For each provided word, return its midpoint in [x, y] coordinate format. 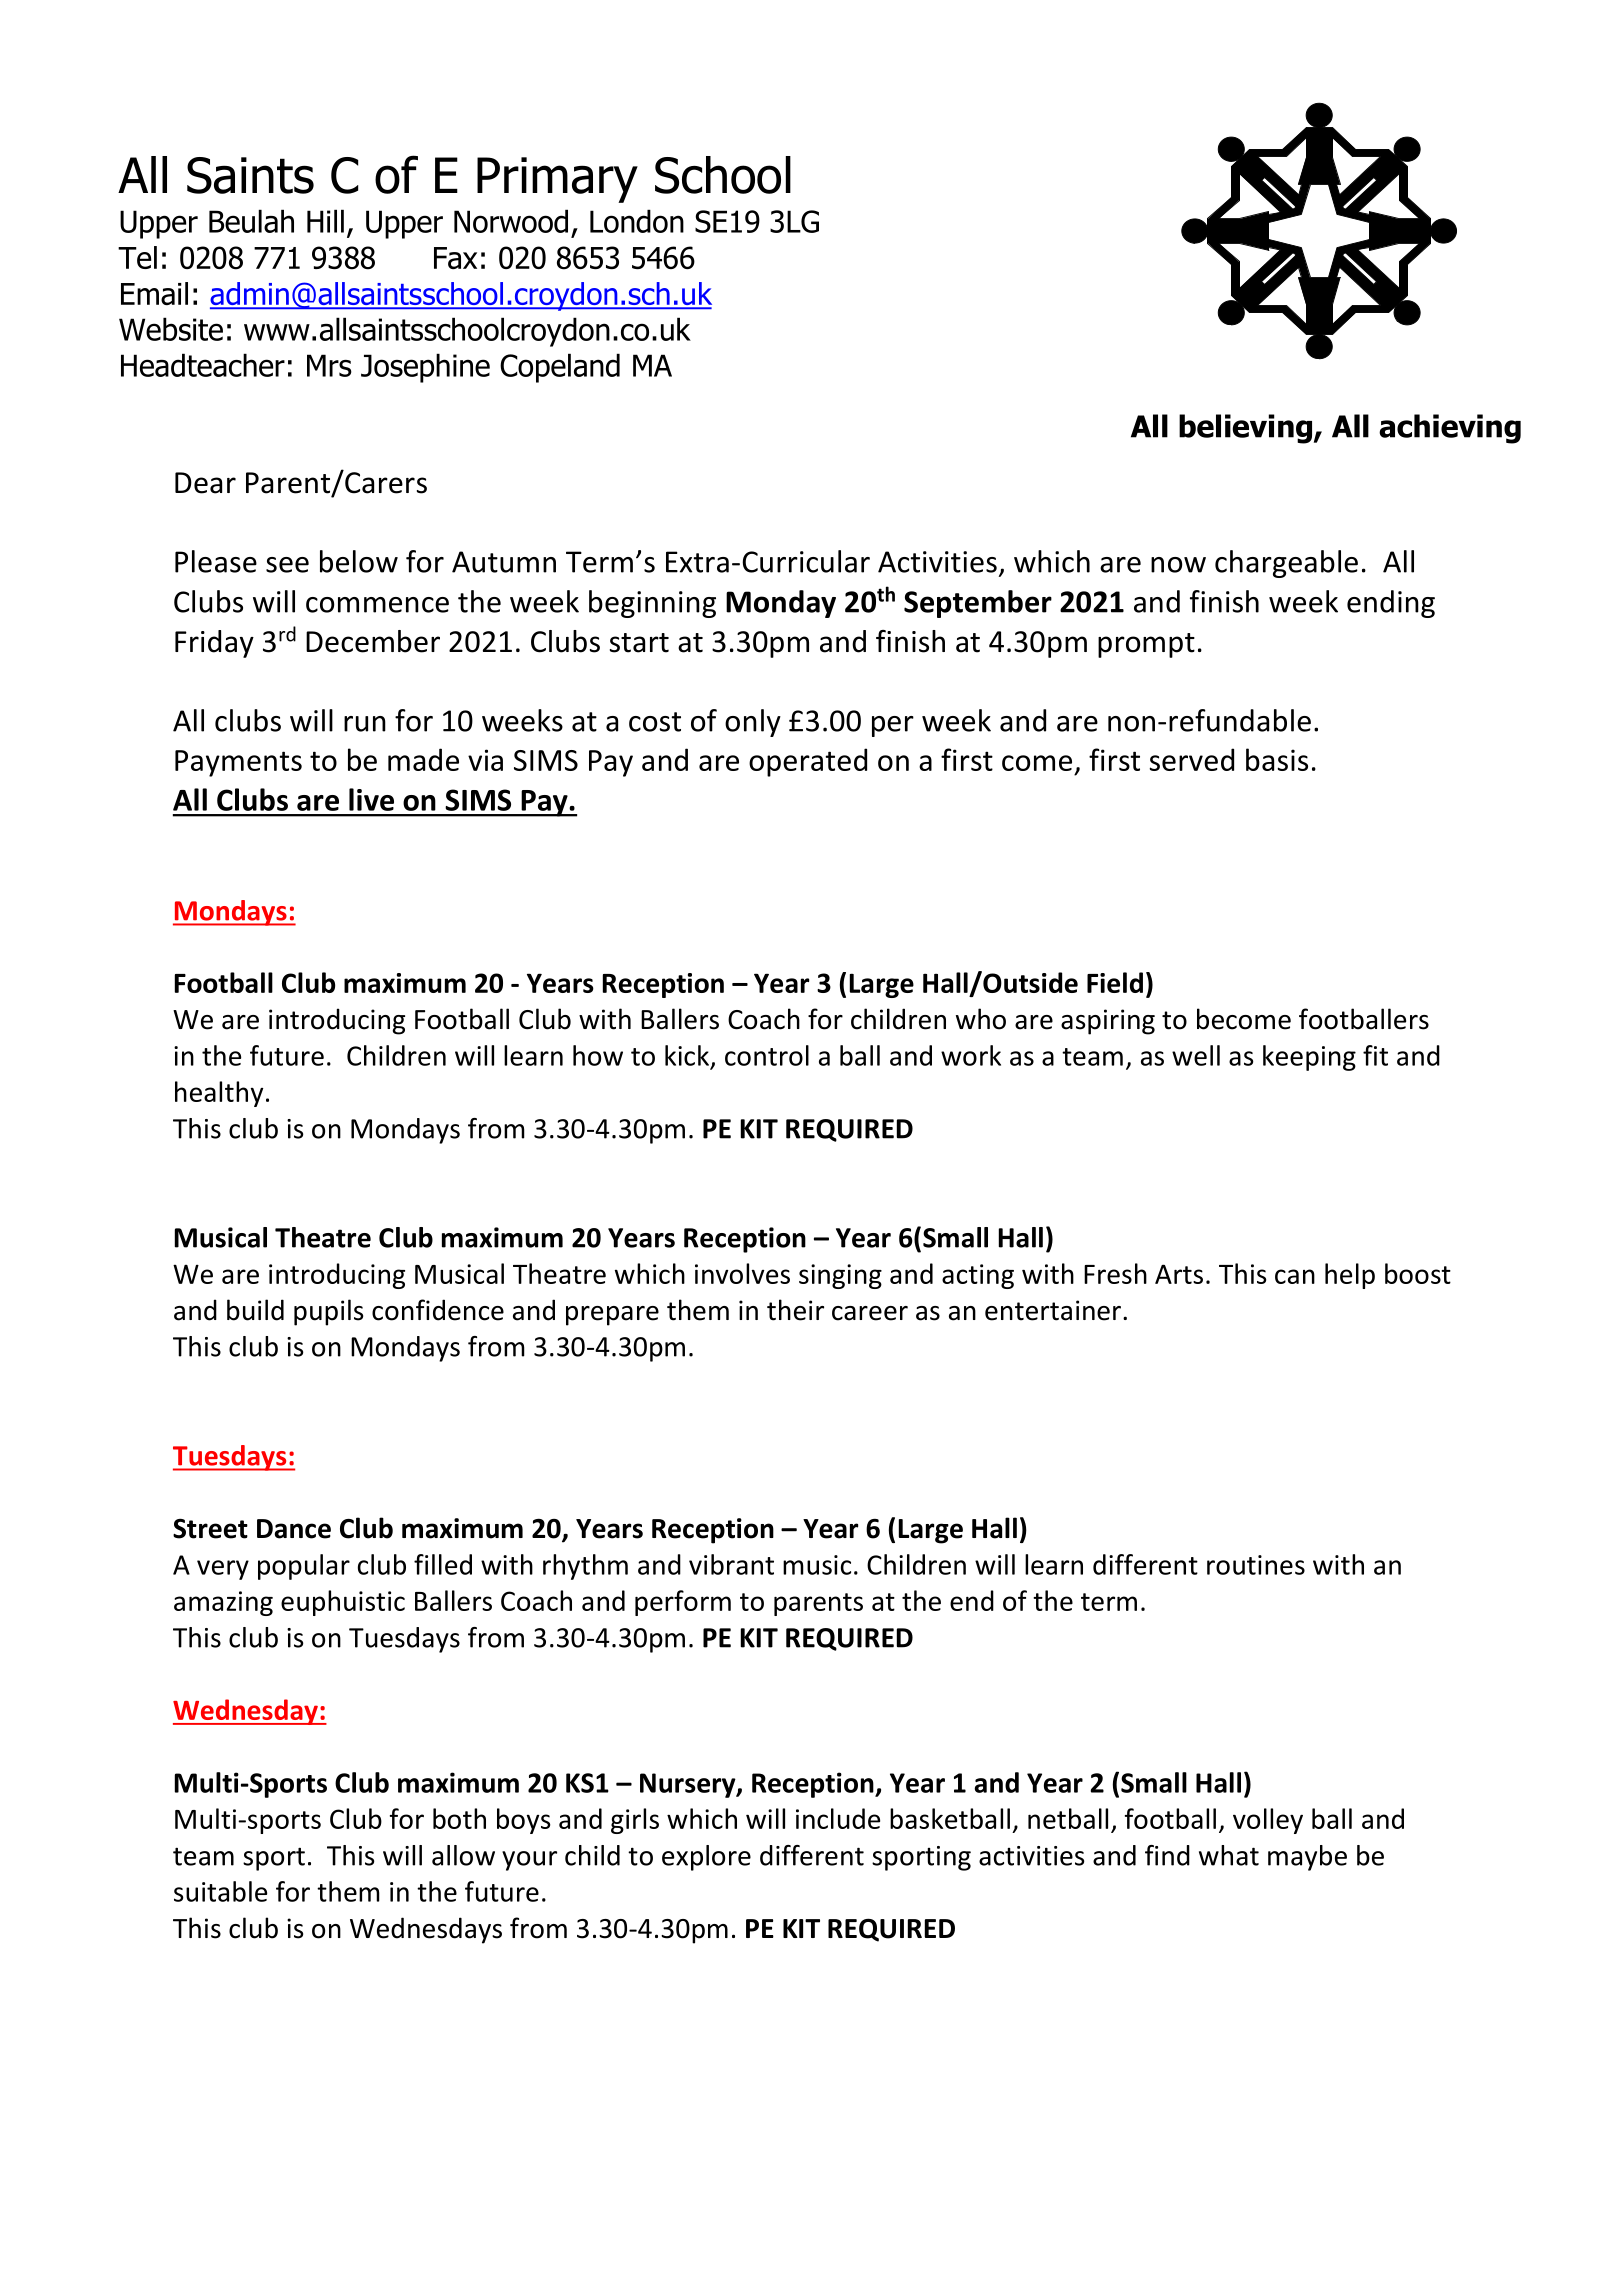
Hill [325, 221]
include [838, 1818]
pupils [328, 1312]
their [795, 1310]
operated [808, 762]
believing [1247, 429]
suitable [220, 1891]
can [1295, 1276]
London [637, 221]
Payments [238, 763]
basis [1277, 759]
